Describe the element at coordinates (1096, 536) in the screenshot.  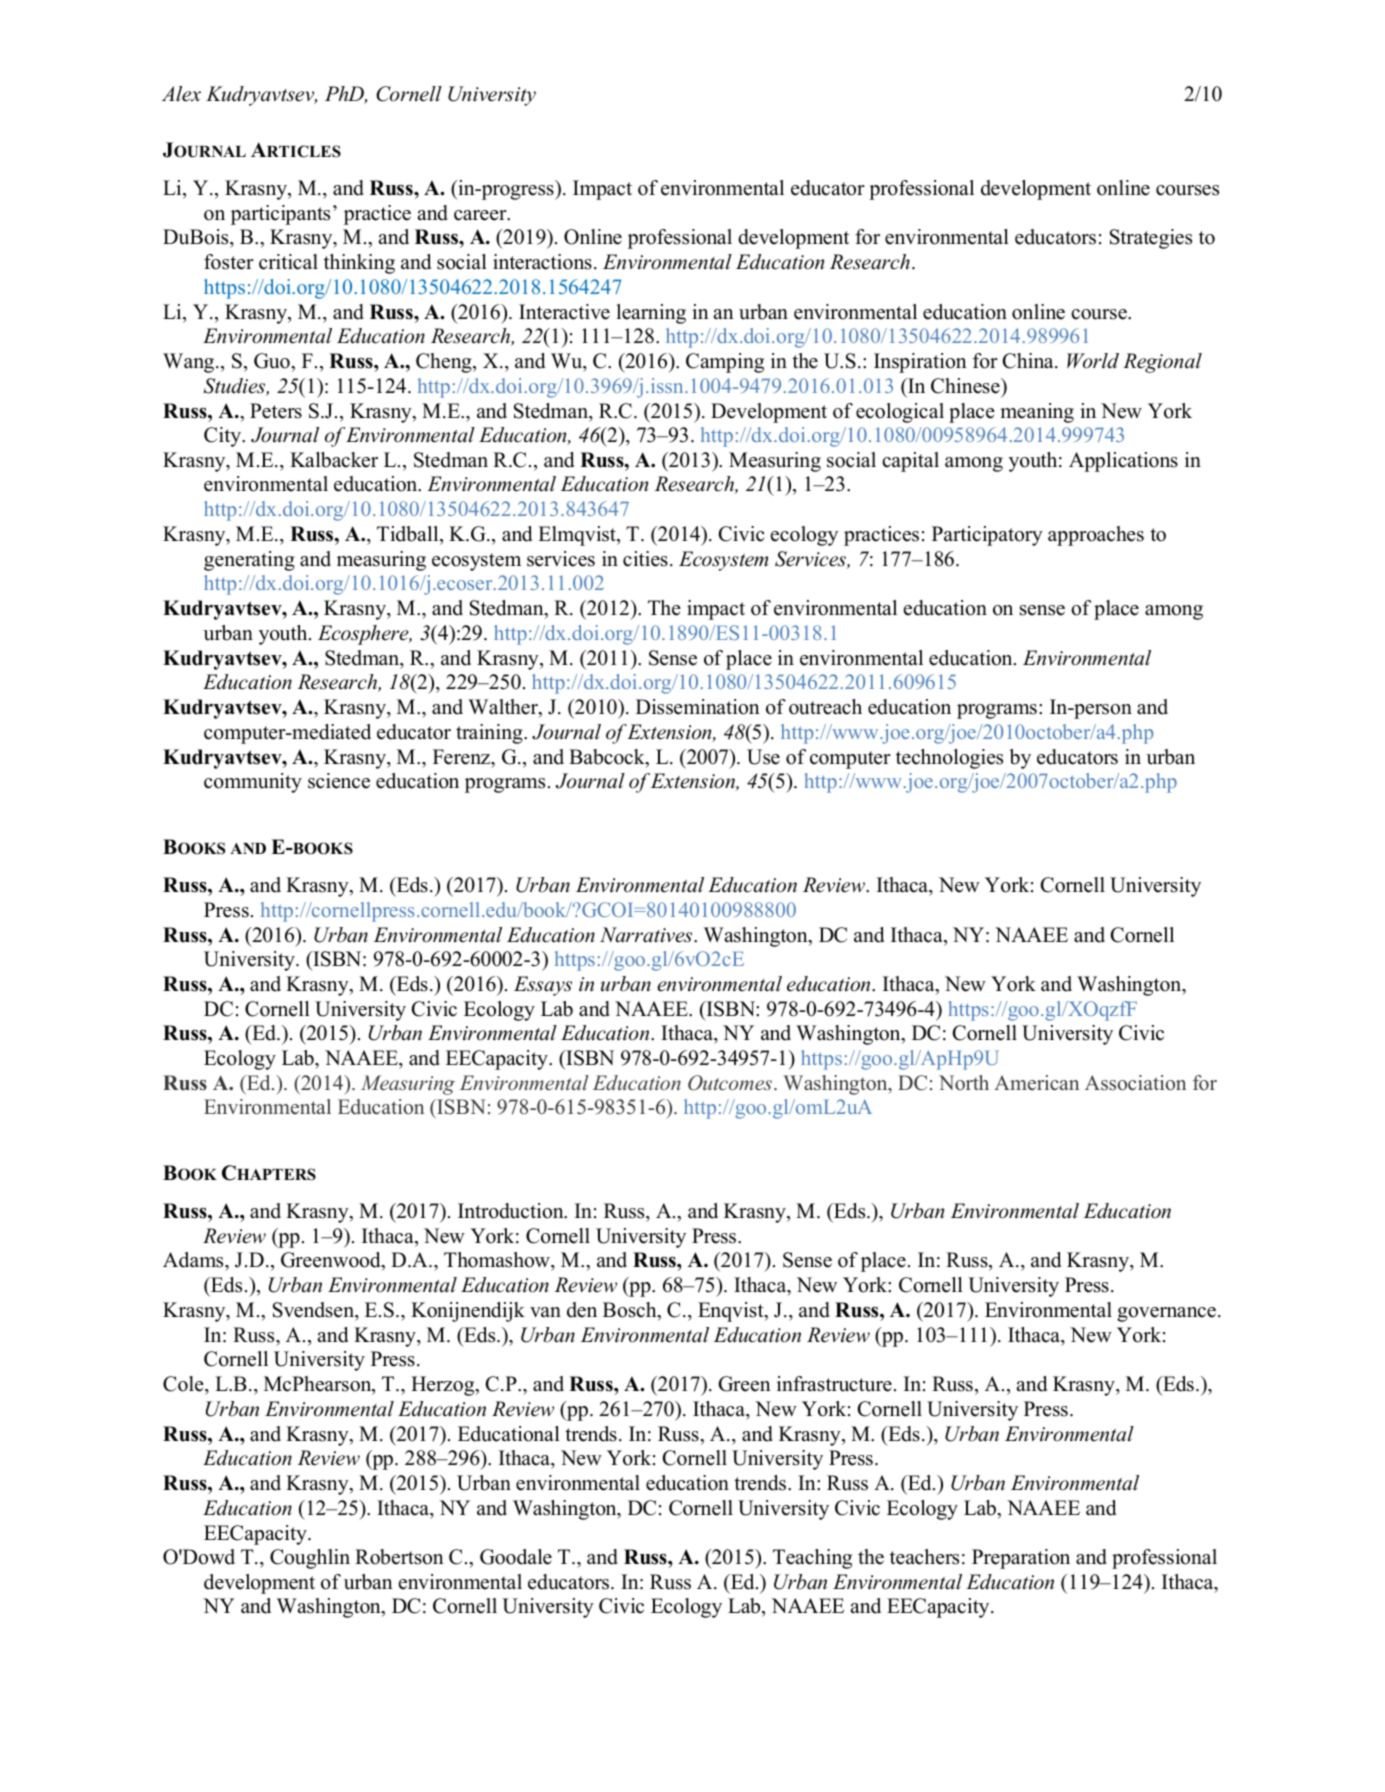
I see `approaches` at that location.
